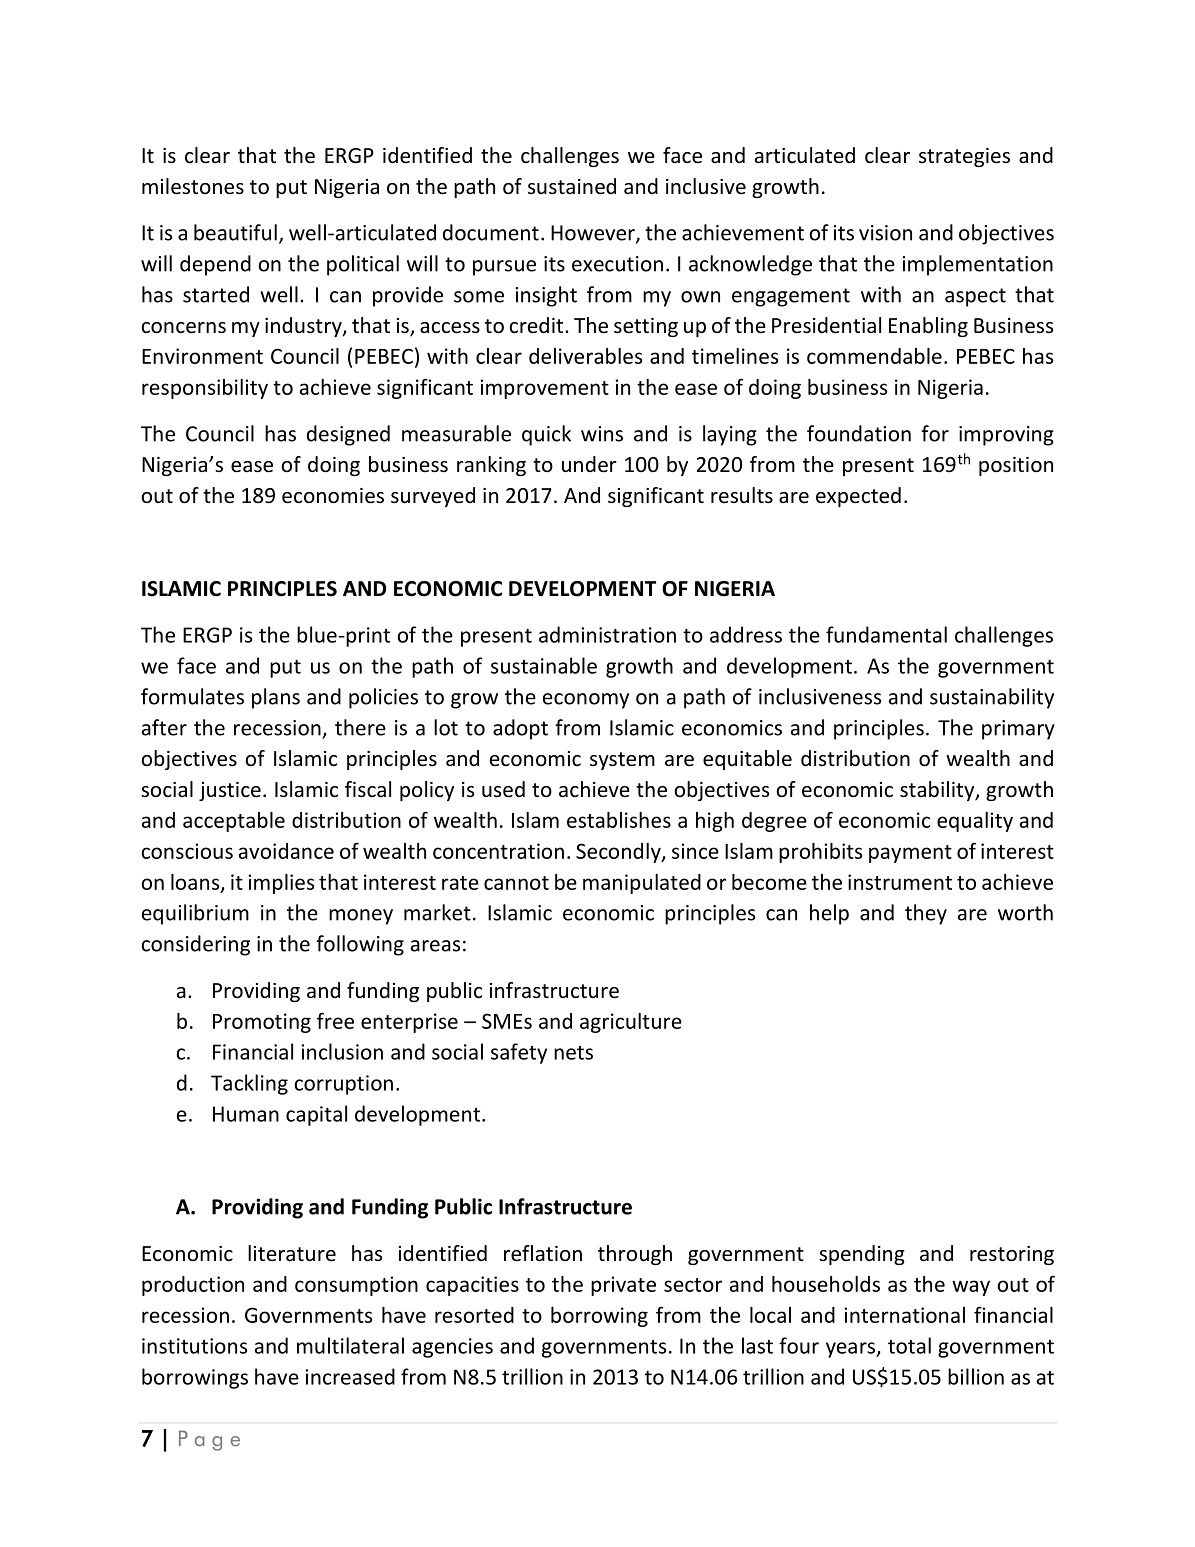 The height and width of the image is (1547, 1195). What do you see at coordinates (885, 233) in the image?
I see `vision` at bounding box center [885, 233].
